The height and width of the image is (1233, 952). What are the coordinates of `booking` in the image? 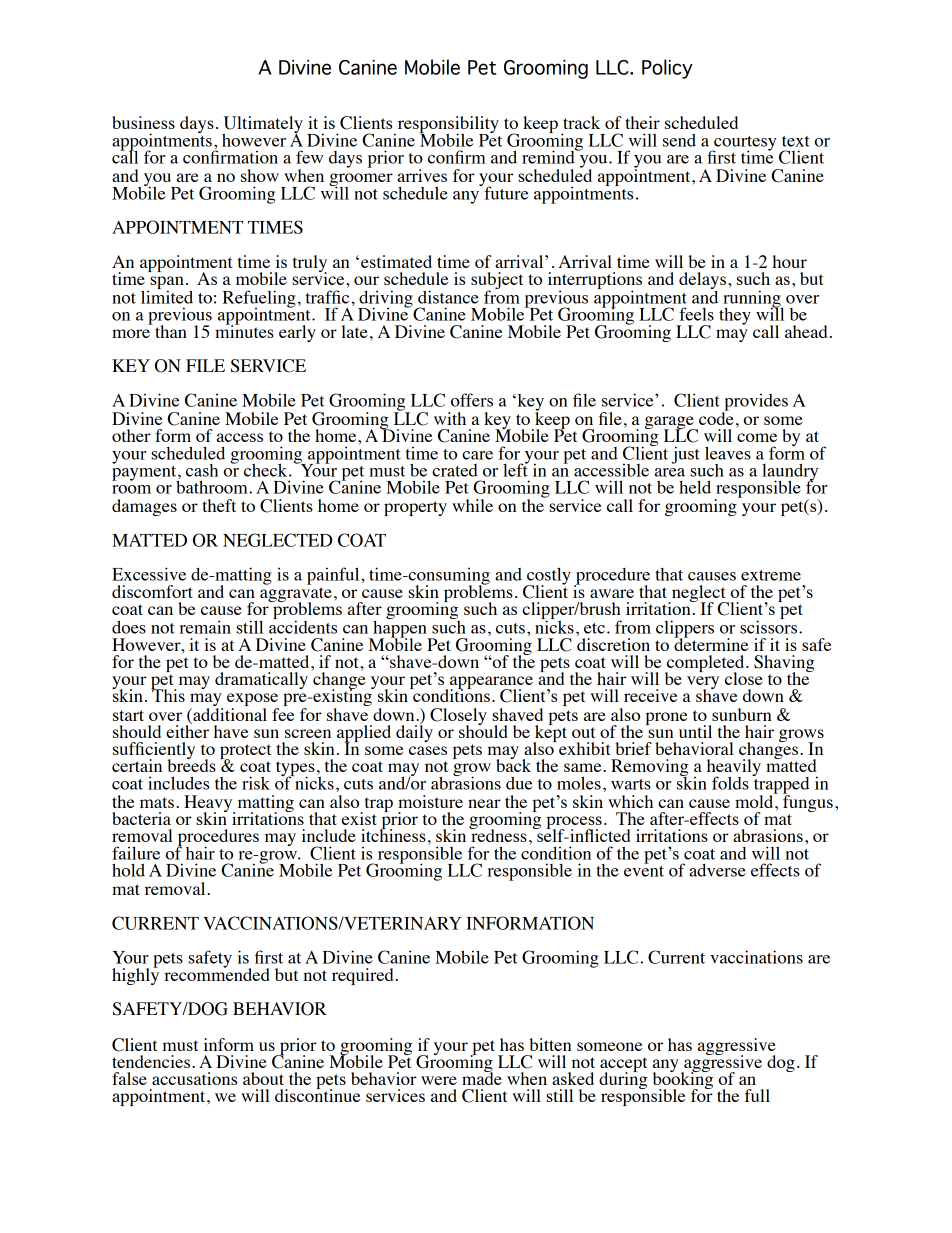 It's located at (683, 1081).
